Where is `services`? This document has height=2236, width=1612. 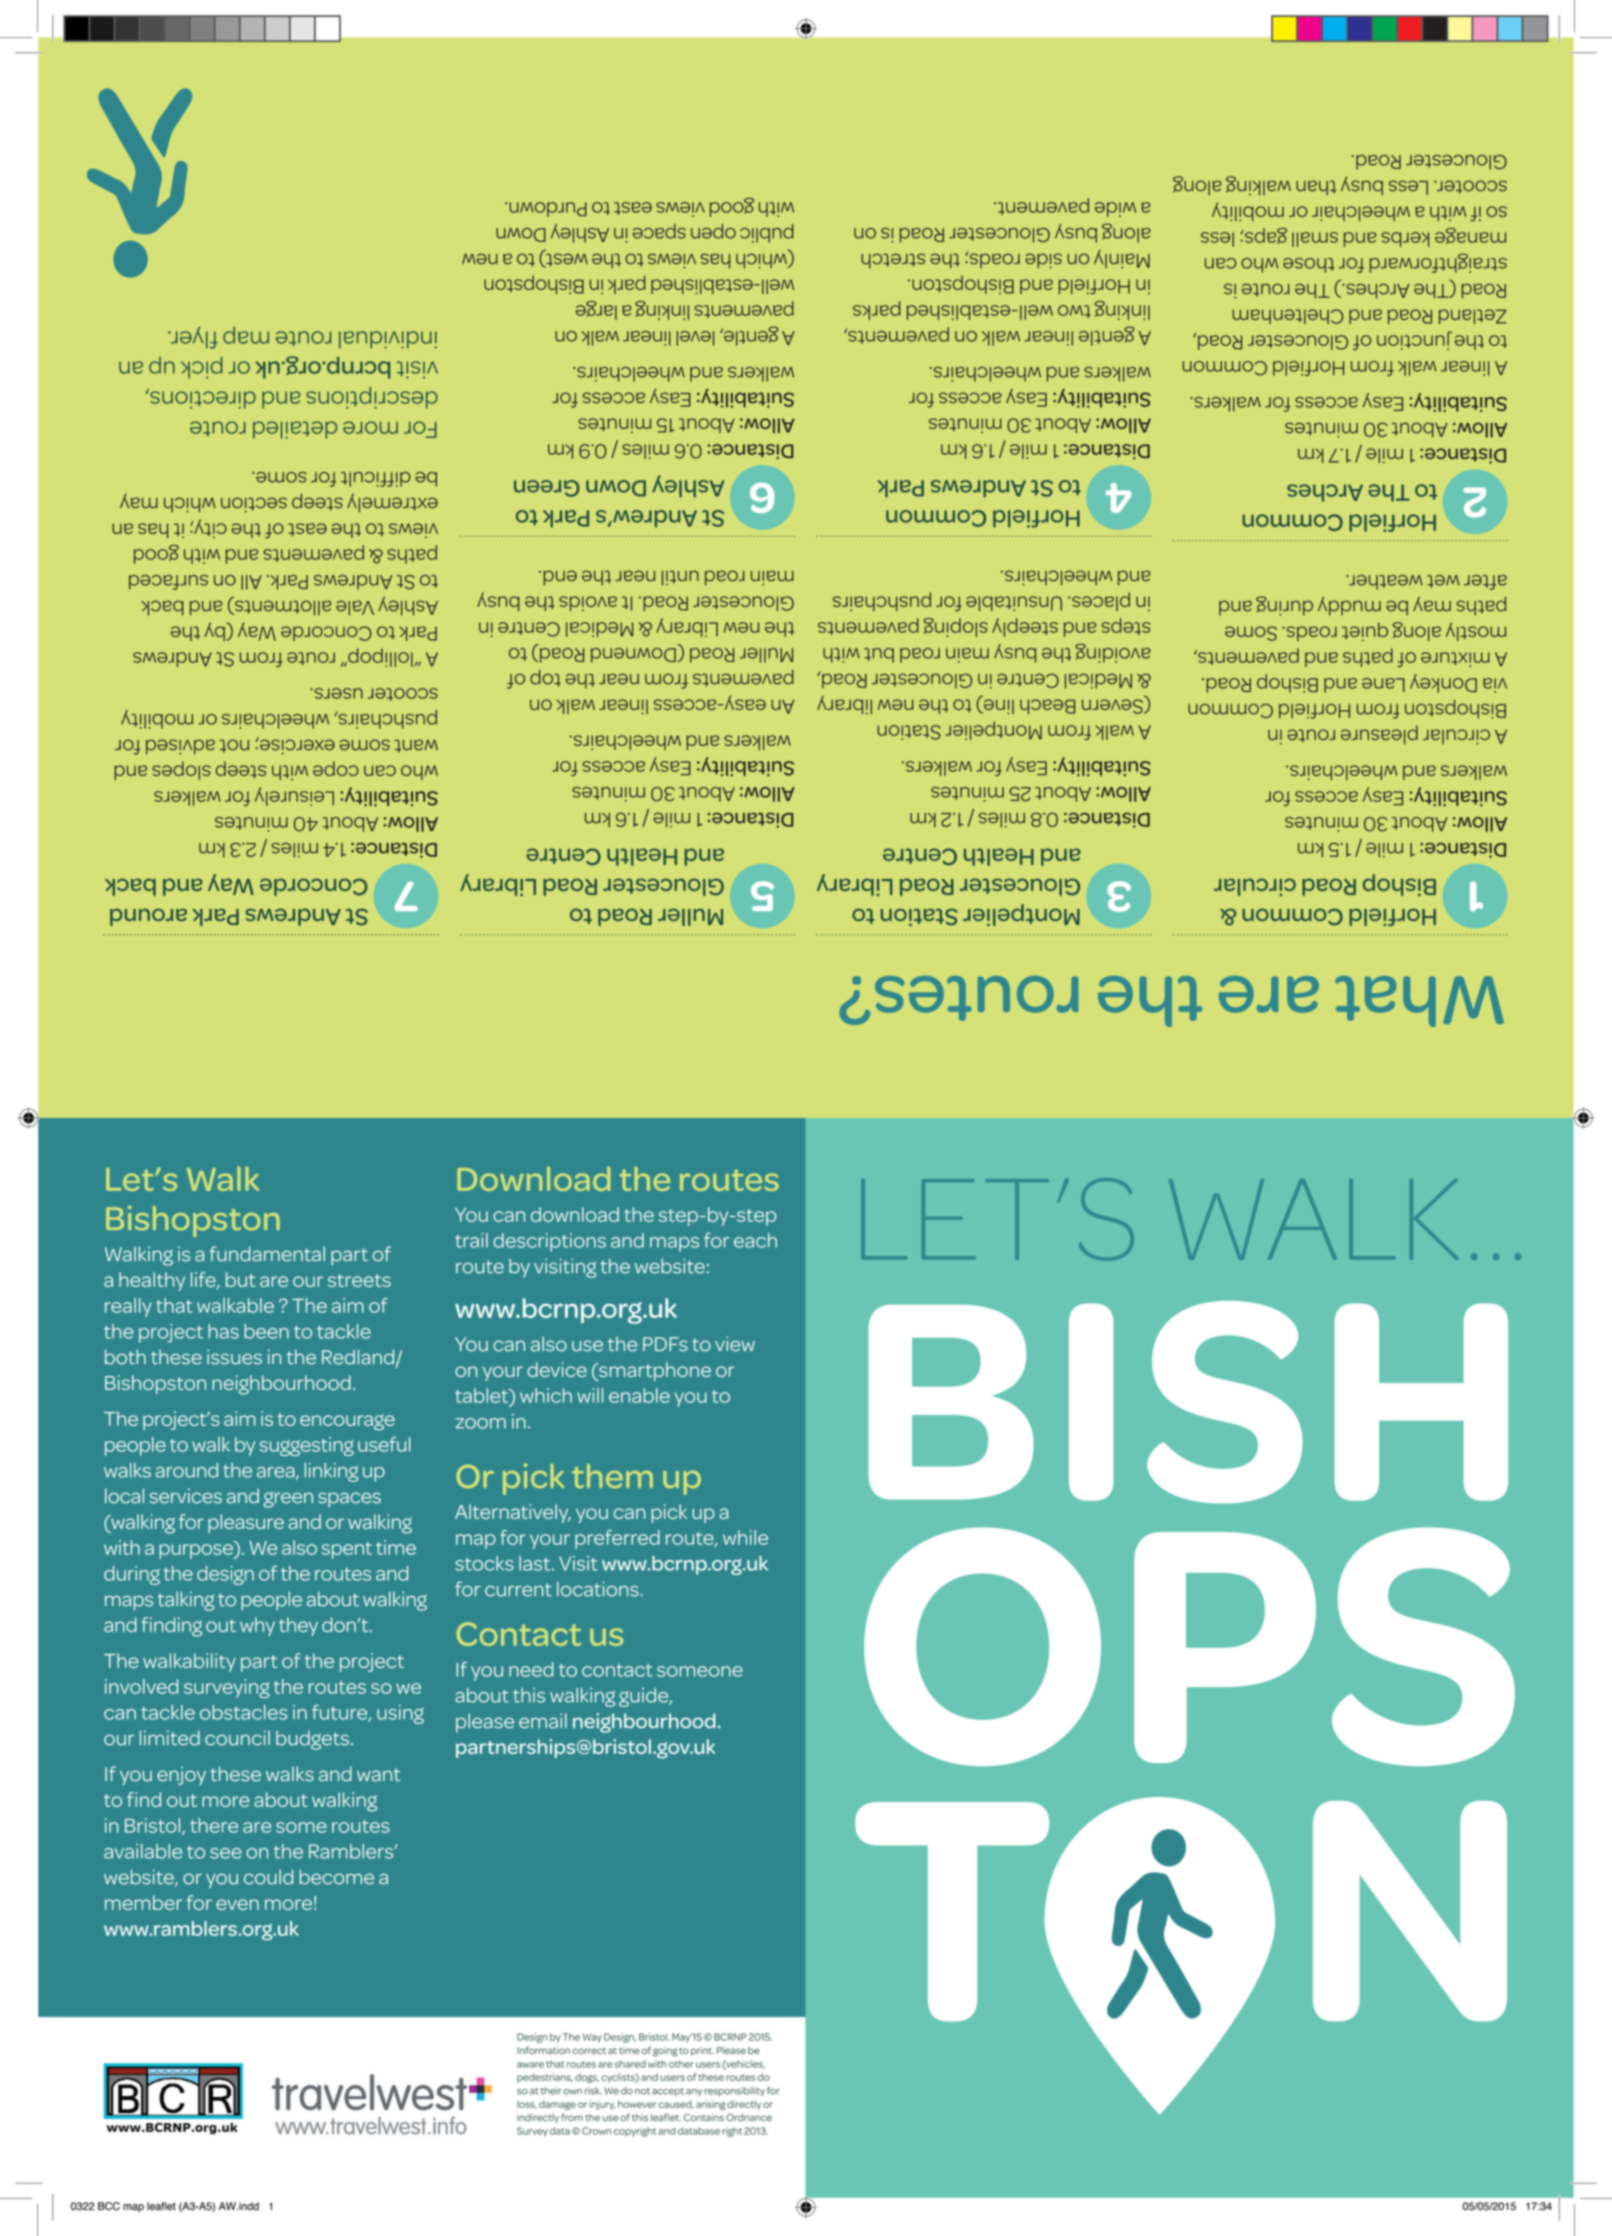
services is located at coordinates (185, 1496).
